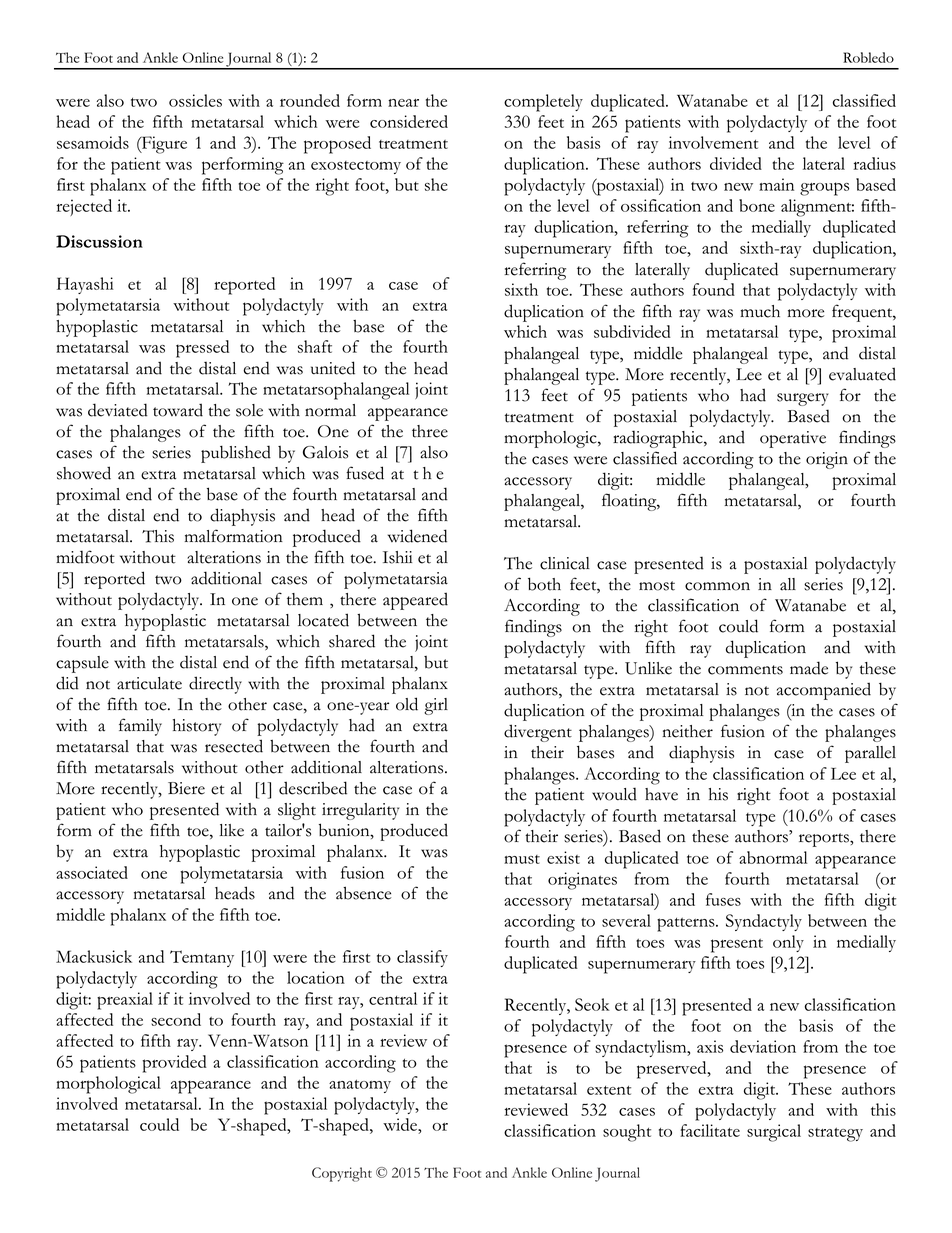 This document has width=952, height=1233. Describe the element at coordinates (195, 100) in the document. I see `ossicles` at that location.
